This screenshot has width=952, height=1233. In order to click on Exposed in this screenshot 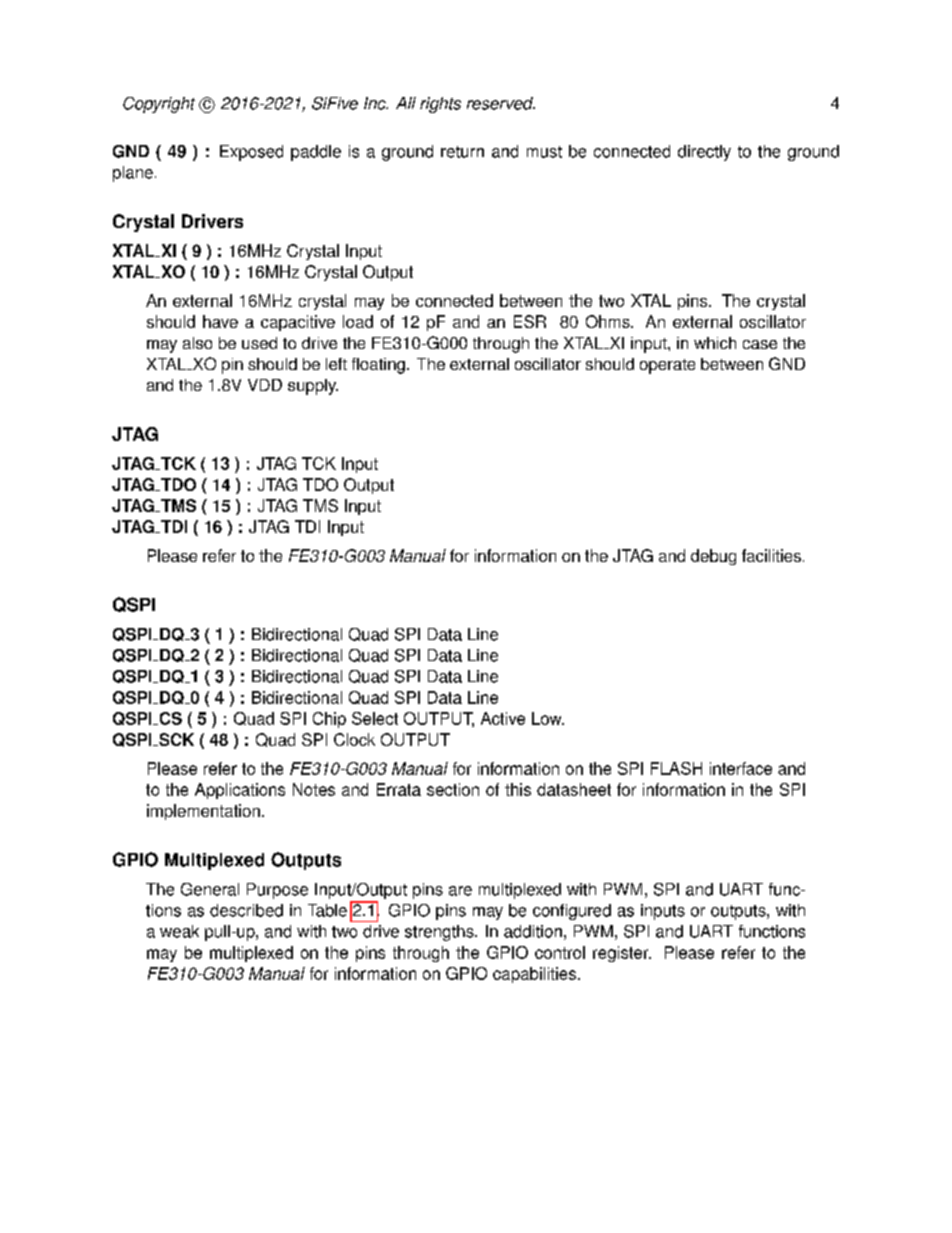, I will do `click(251, 153)`.
